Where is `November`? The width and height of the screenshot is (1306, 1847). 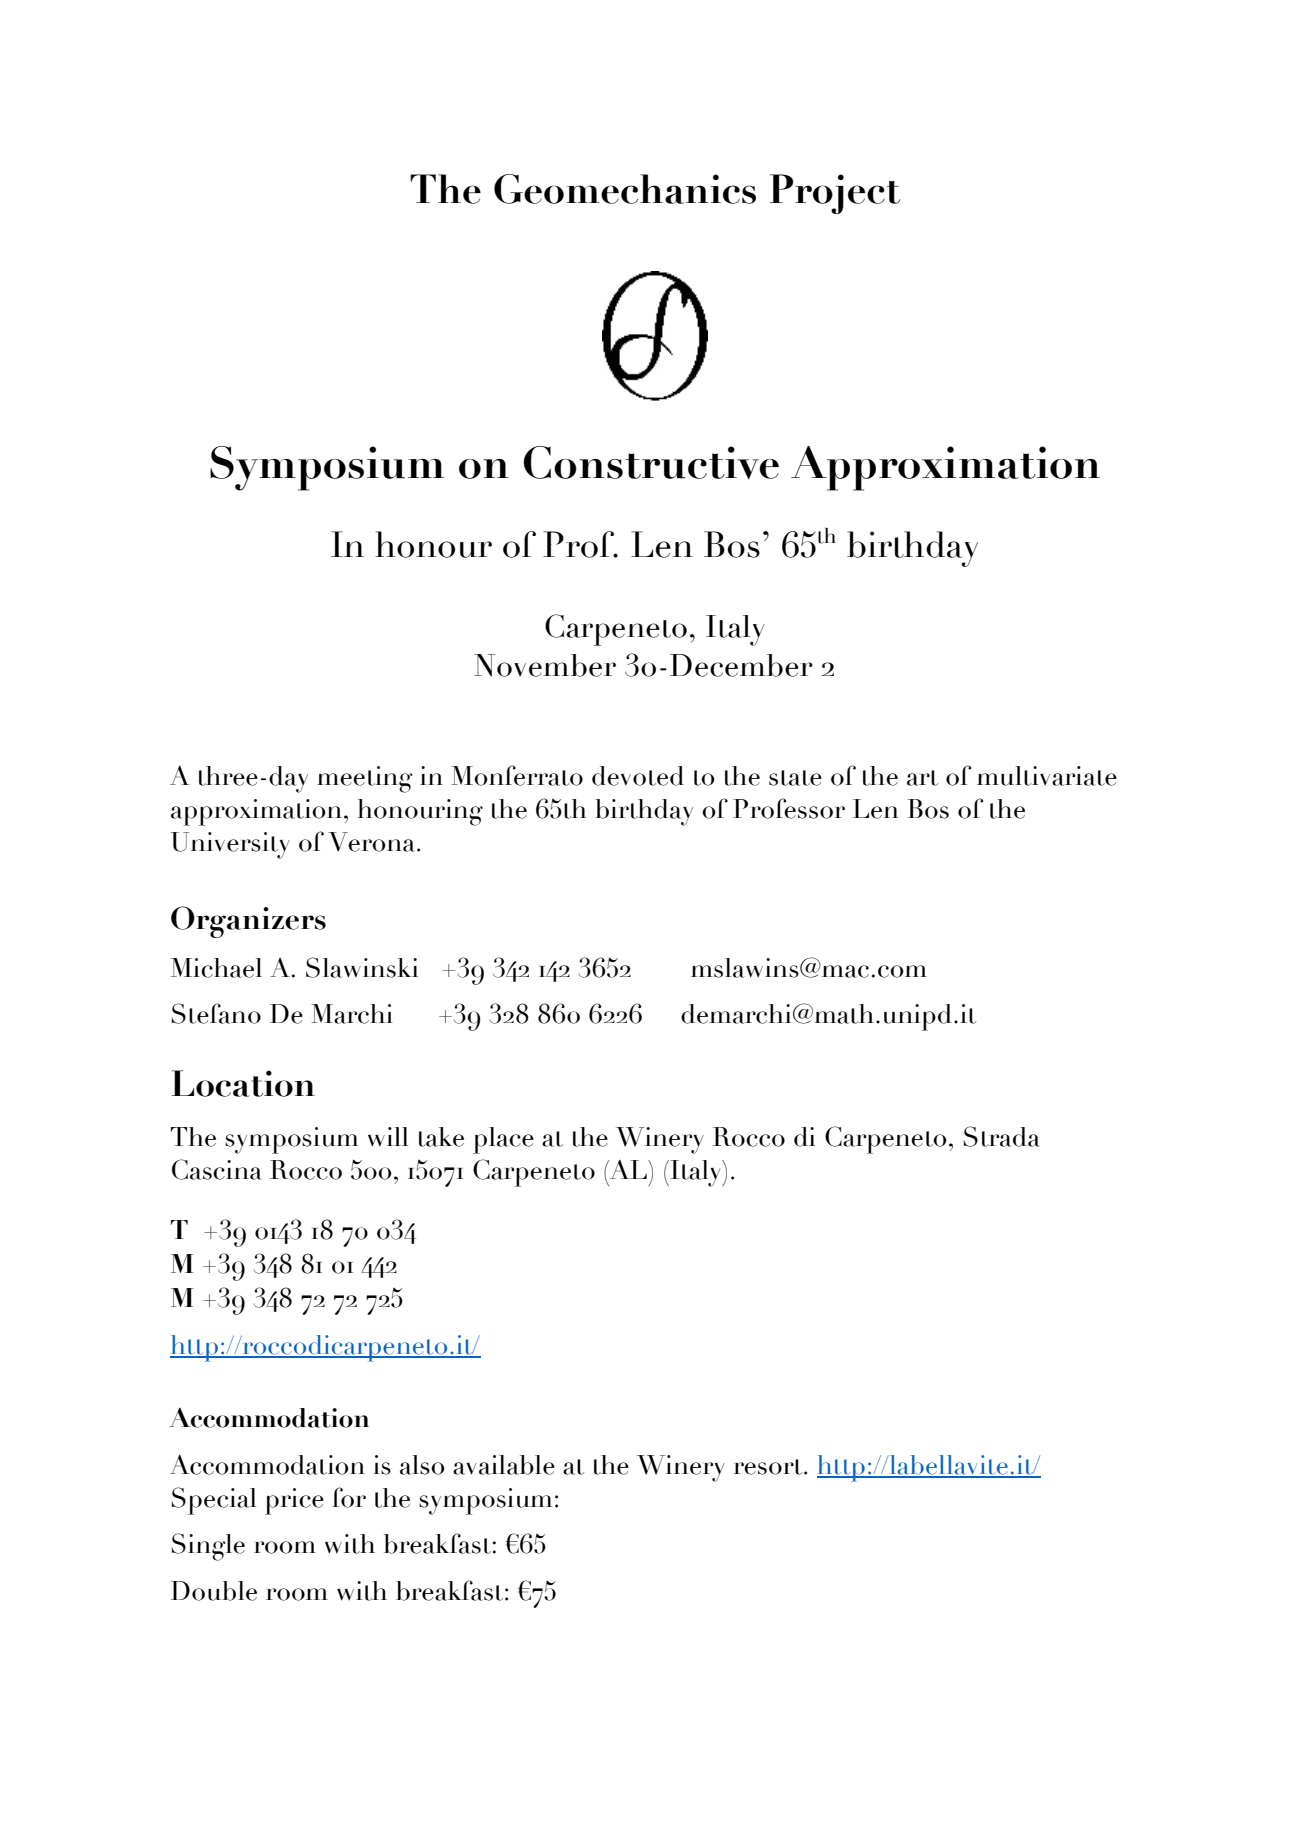 November is located at coordinates (545, 665).
